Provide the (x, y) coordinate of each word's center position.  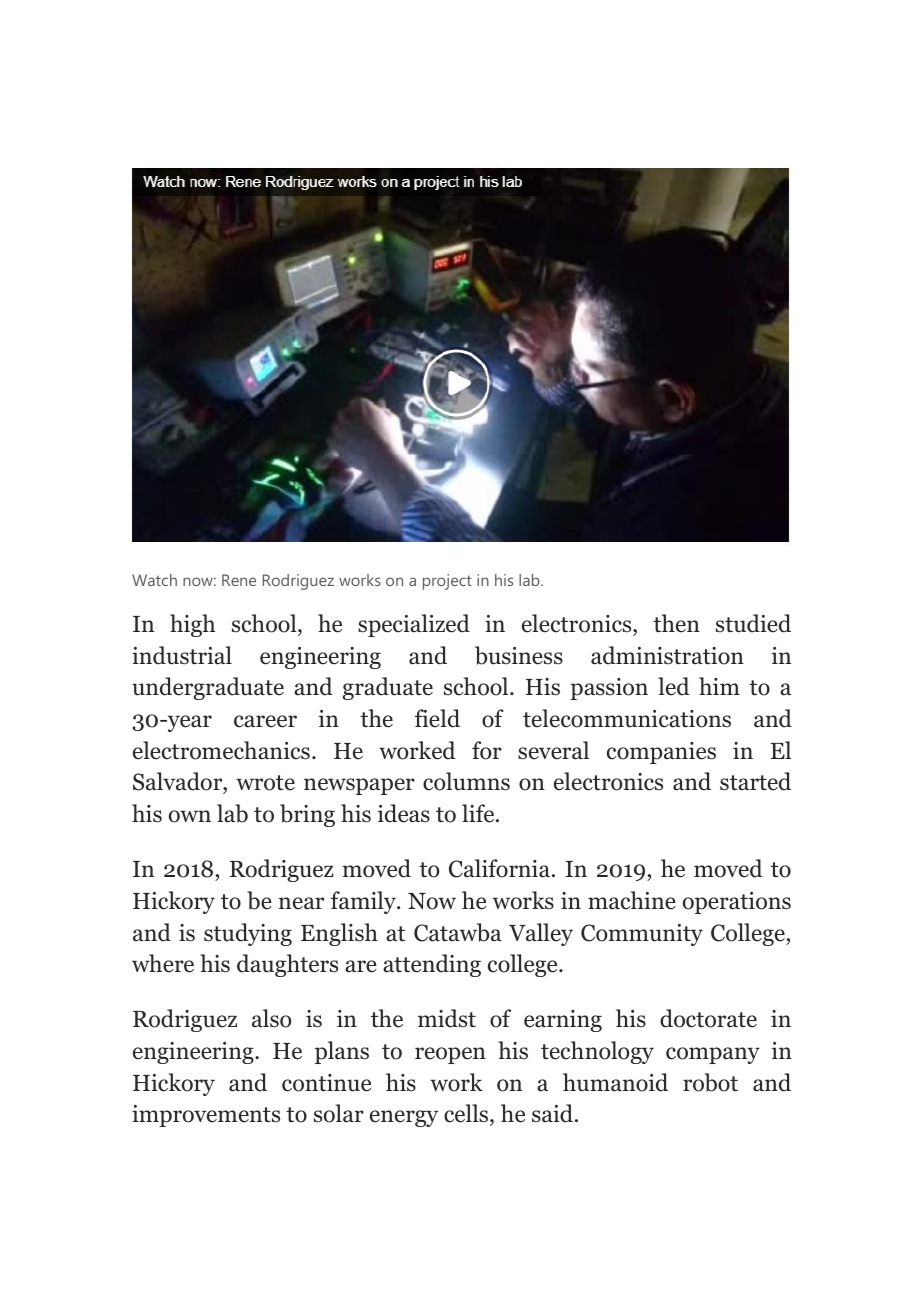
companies (661, 753)
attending (432, 965)
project (447, 582)
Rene (239, 580)
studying (248, 934)
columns (466, 781)
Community (642, 935)
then (676, 623)
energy (404, 1118)
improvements (206, 1116)
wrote (265, 783)
